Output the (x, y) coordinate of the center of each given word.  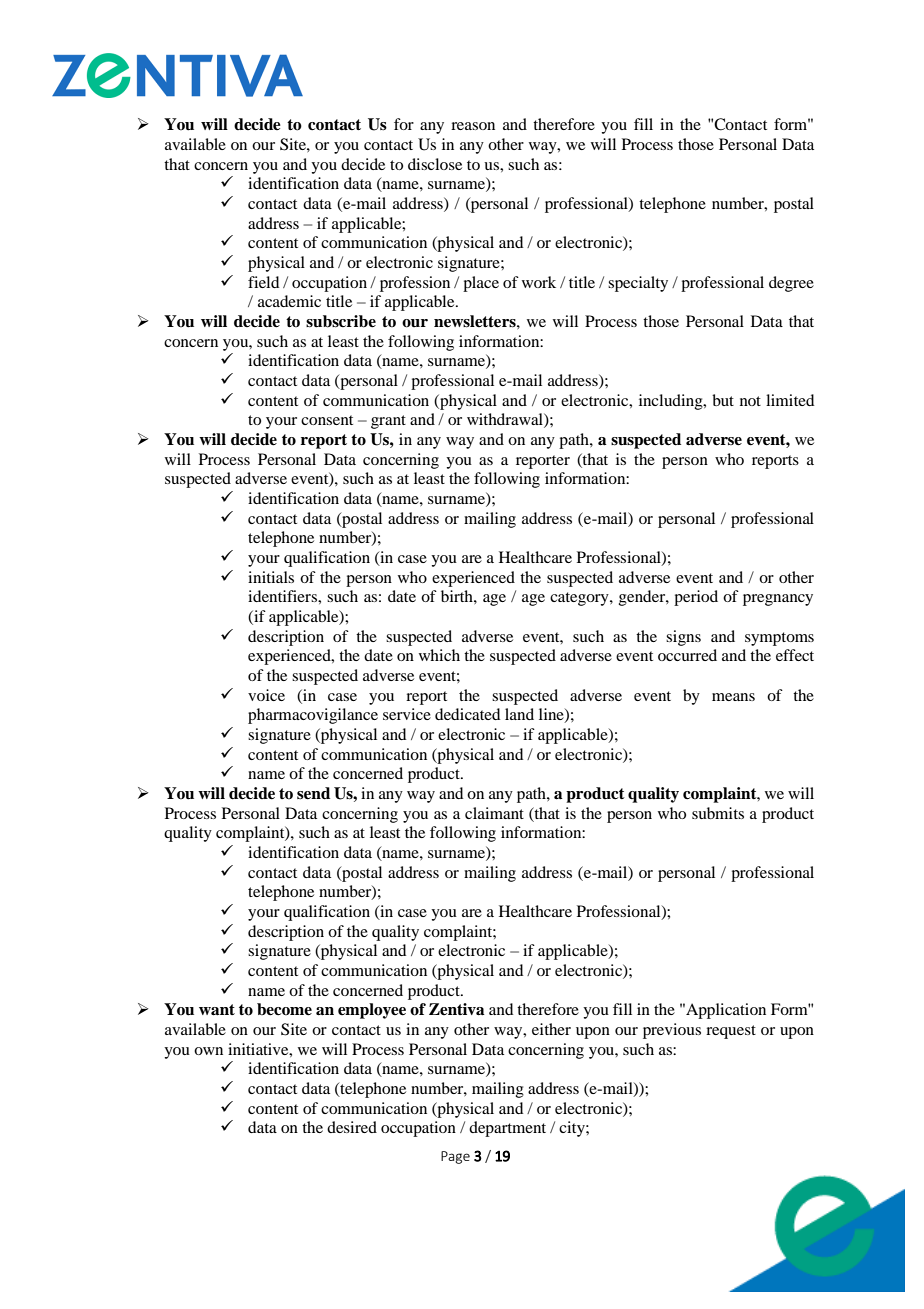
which (439, 655)
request (731, 1032)
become (284, 1009)
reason (473, 126)
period (696, 598)
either (551, 1029)
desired (352, 1127)
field (263, 282)
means (733, 697)
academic (289, 301)
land (519, 714)
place (481, 284)
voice (266, 695)
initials (271, 577)
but (723, 400)
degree (791, 284)
